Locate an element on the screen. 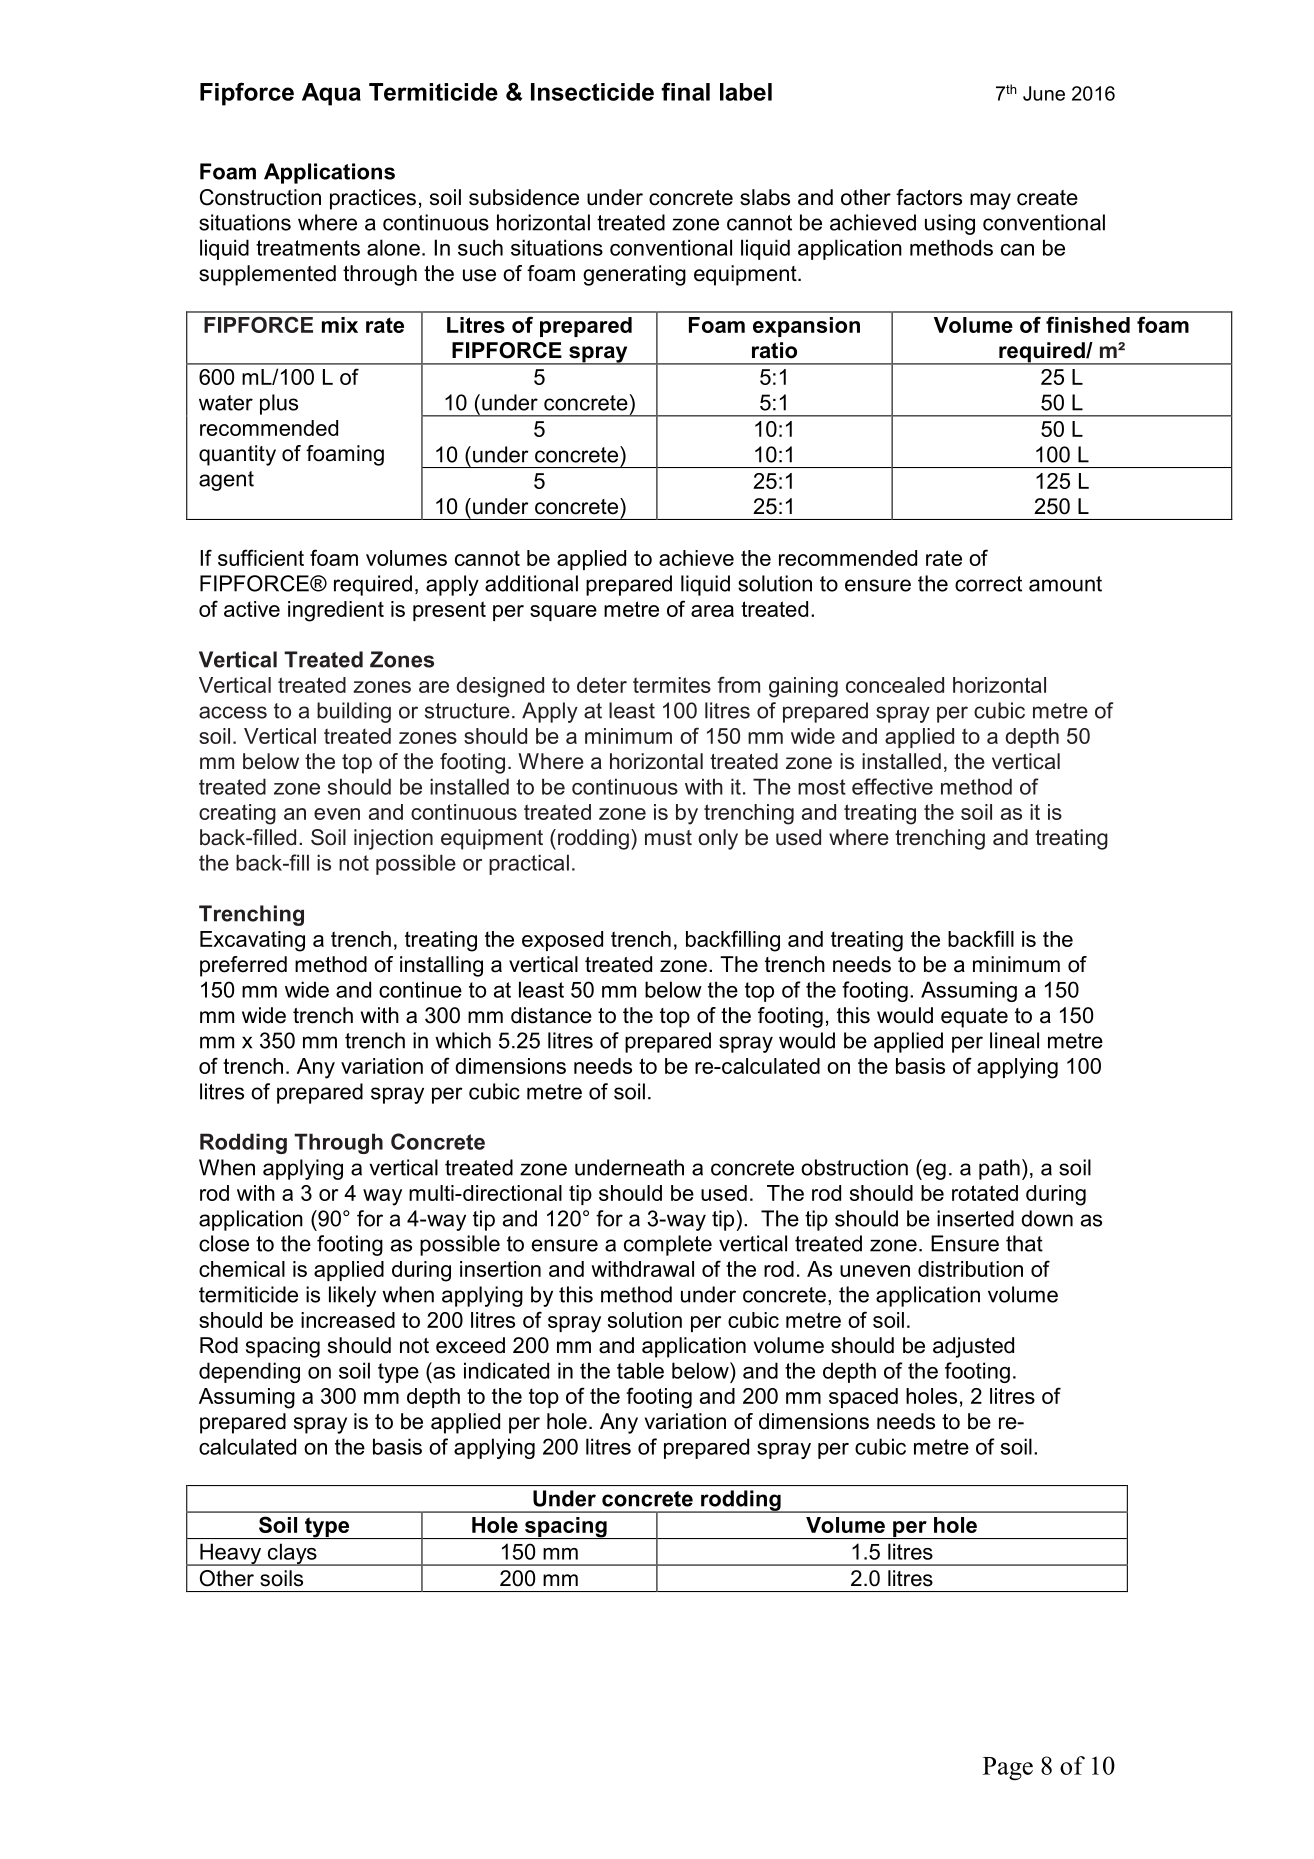 Image resolution: width=1314 pixels, height=1859 pixels. complete is located at coordinates (668, 1245).
